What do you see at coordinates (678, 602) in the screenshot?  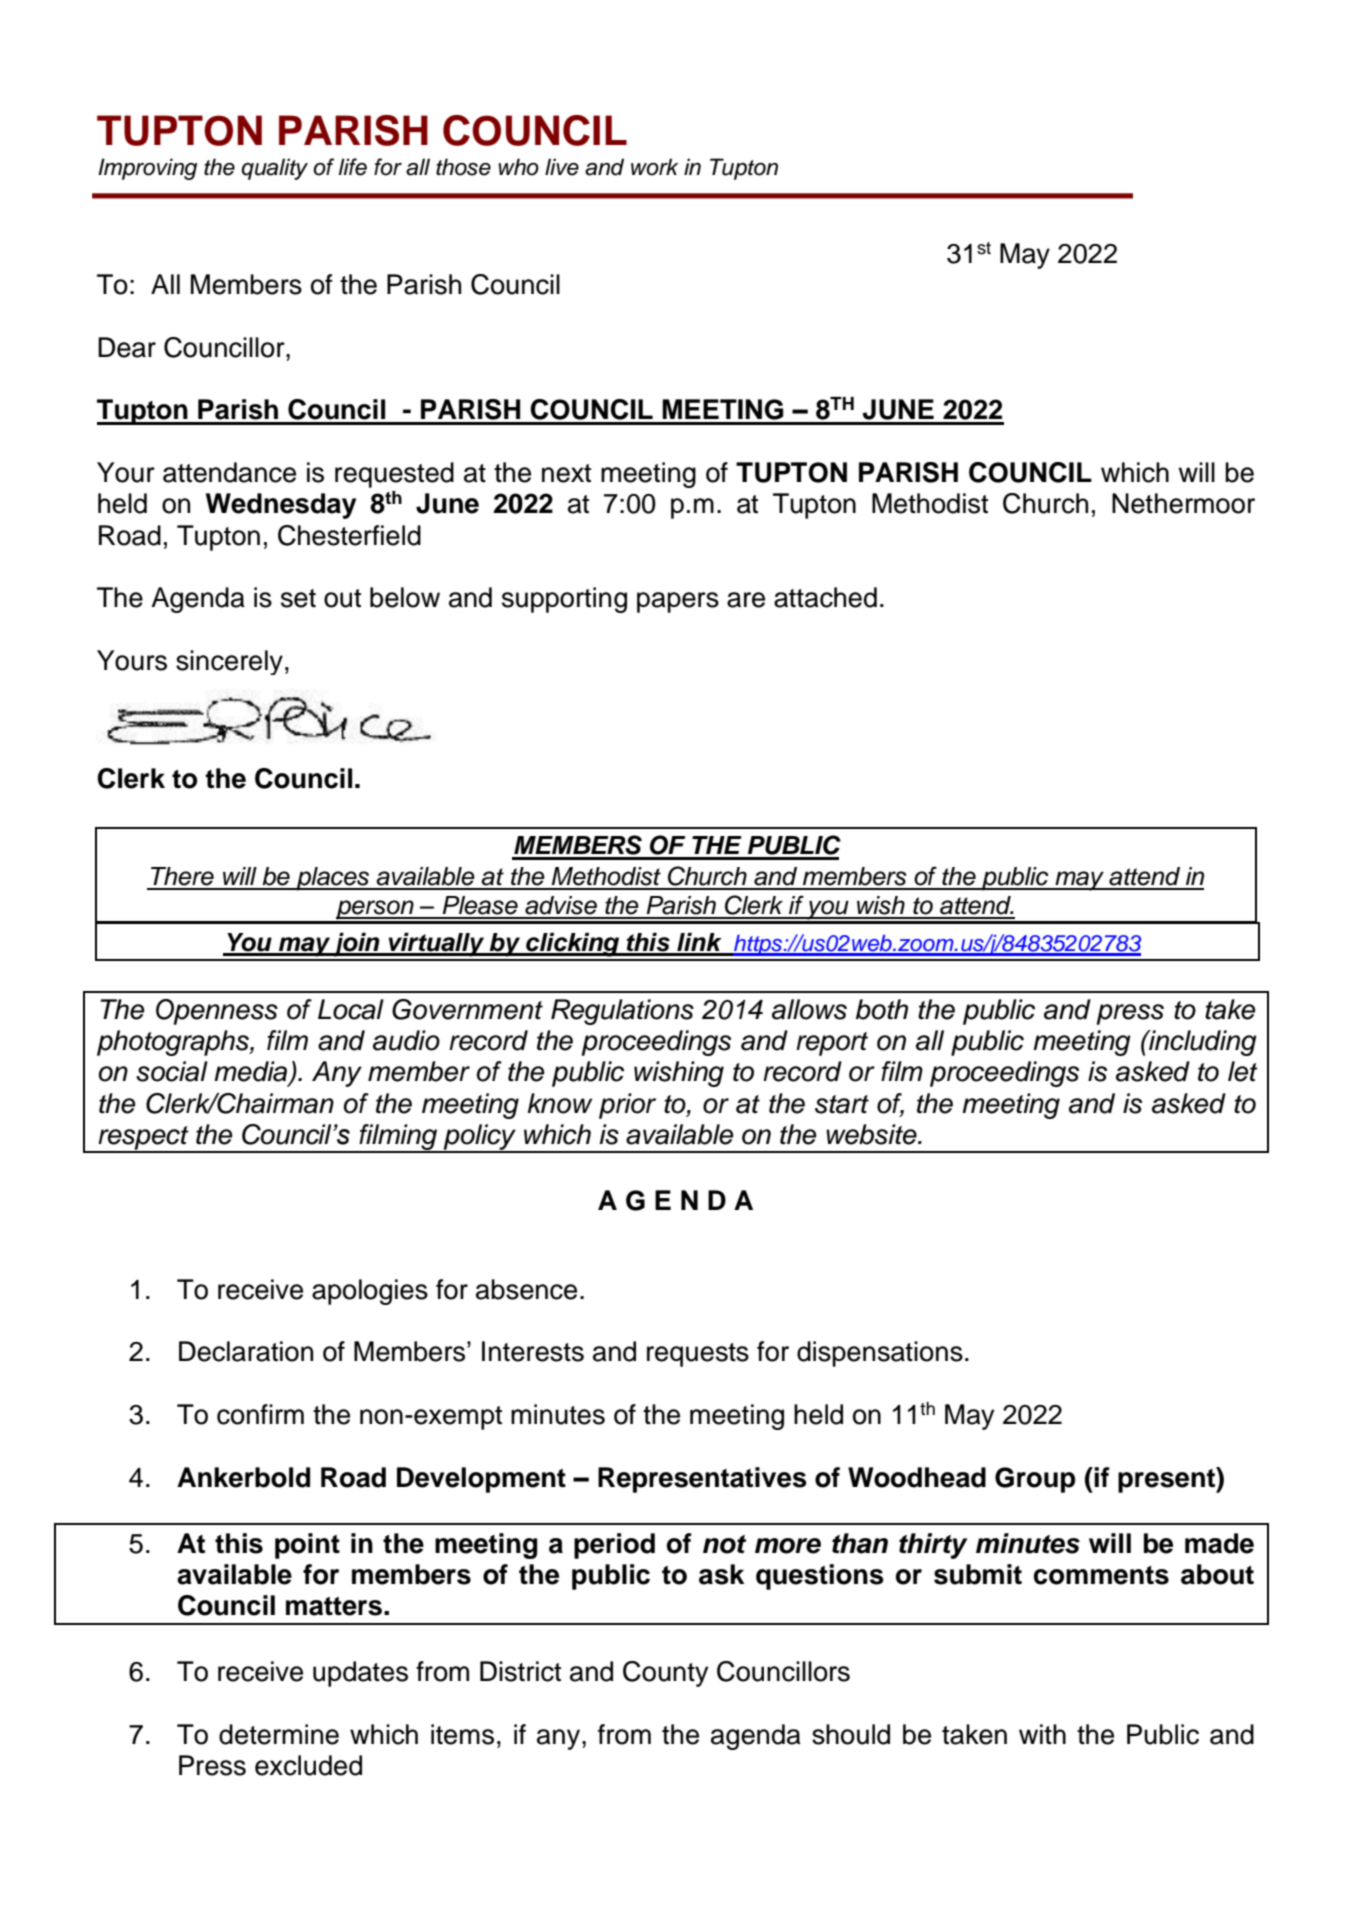 I see `papers` at bounding box center [678, 602].
